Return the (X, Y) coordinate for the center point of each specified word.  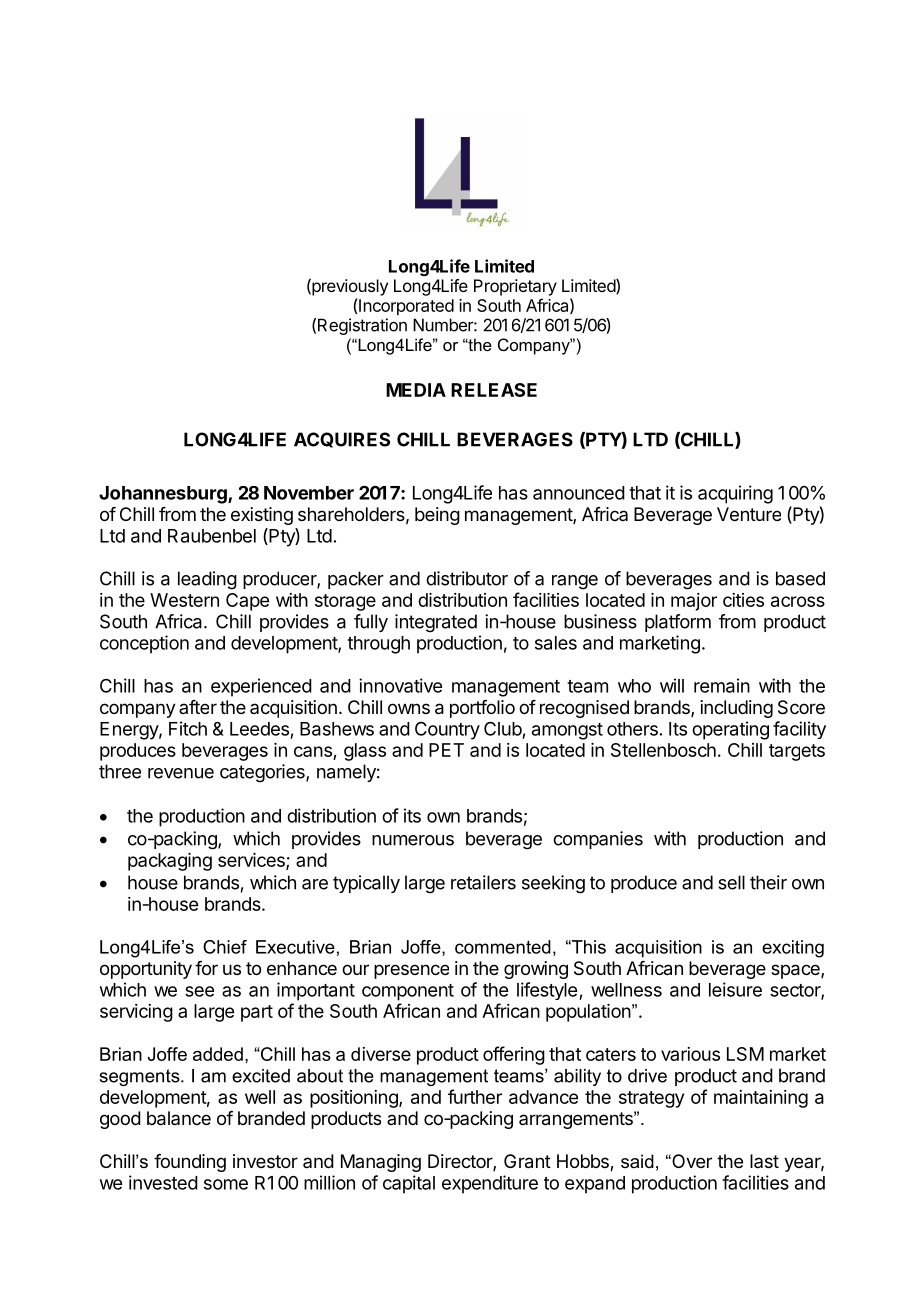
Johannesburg (164, 495)
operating (730, 730)
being (437, 516)
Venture (749, 514)
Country (447, 731)
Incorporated (406, 307)
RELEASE (494, 390)
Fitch (188, 728)
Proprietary (515, 287)
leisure (735, 989)
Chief (225, 947)
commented (503, 947)
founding (190, 1163)
